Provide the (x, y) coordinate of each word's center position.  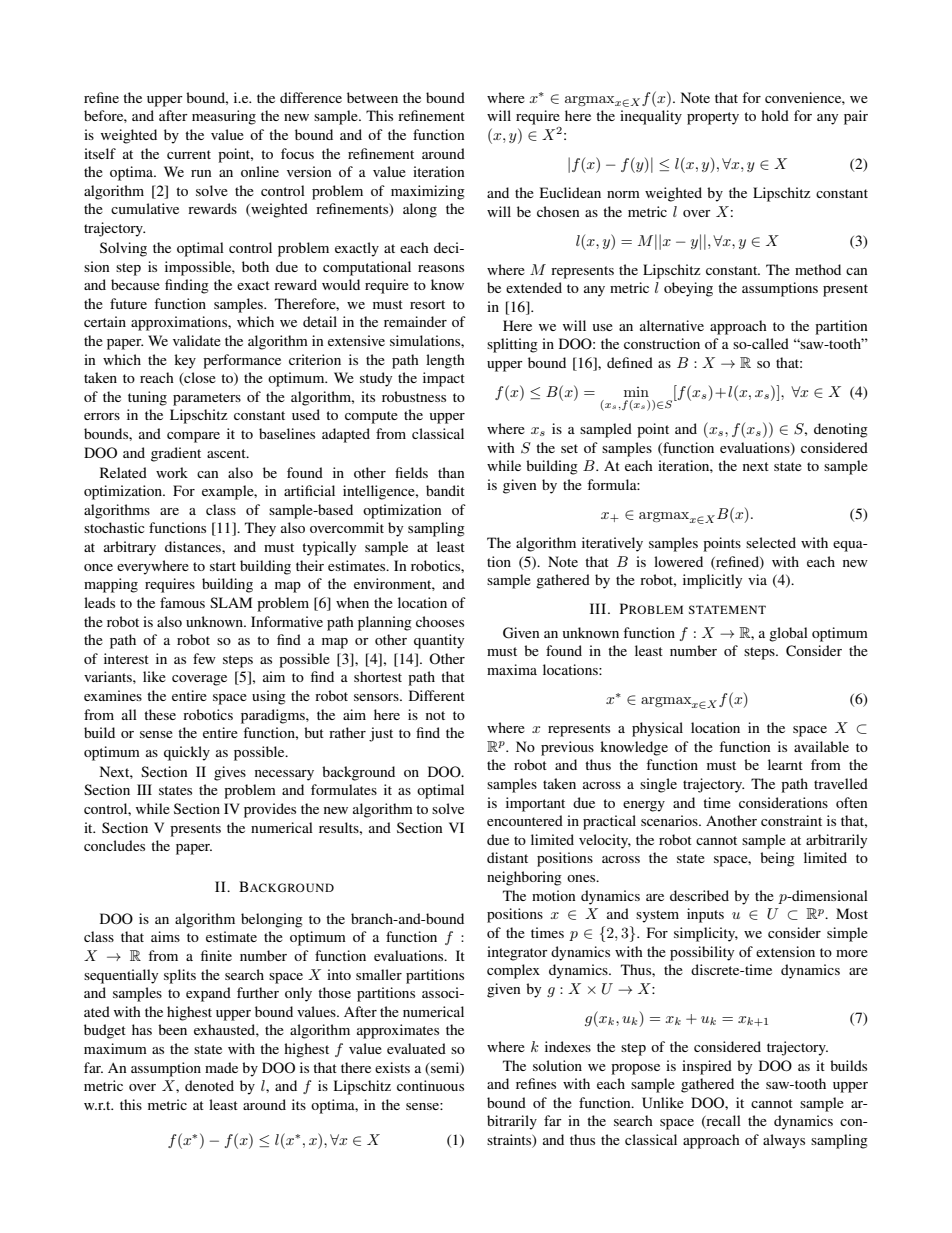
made (221, 1067)
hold (775, 115)
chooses (440, 621)
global (788, 634)
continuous (430, 1085)
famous (182, 602)
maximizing (428, 192)
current (189, 154)
